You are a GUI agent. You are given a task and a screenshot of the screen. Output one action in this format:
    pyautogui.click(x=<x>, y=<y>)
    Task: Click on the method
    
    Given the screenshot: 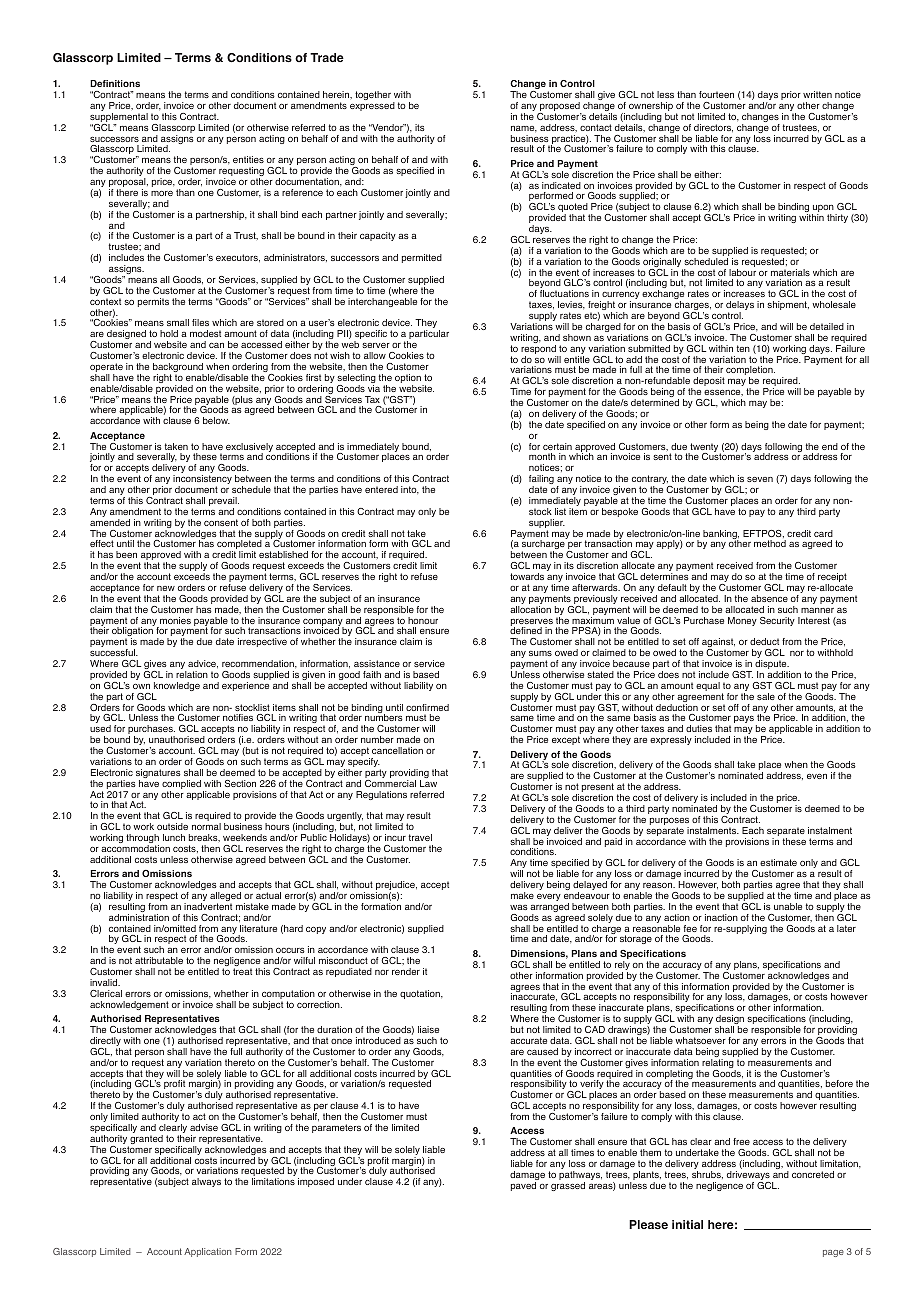 What is the action you would take?
    pyautogui.click(x=770, y=543)
